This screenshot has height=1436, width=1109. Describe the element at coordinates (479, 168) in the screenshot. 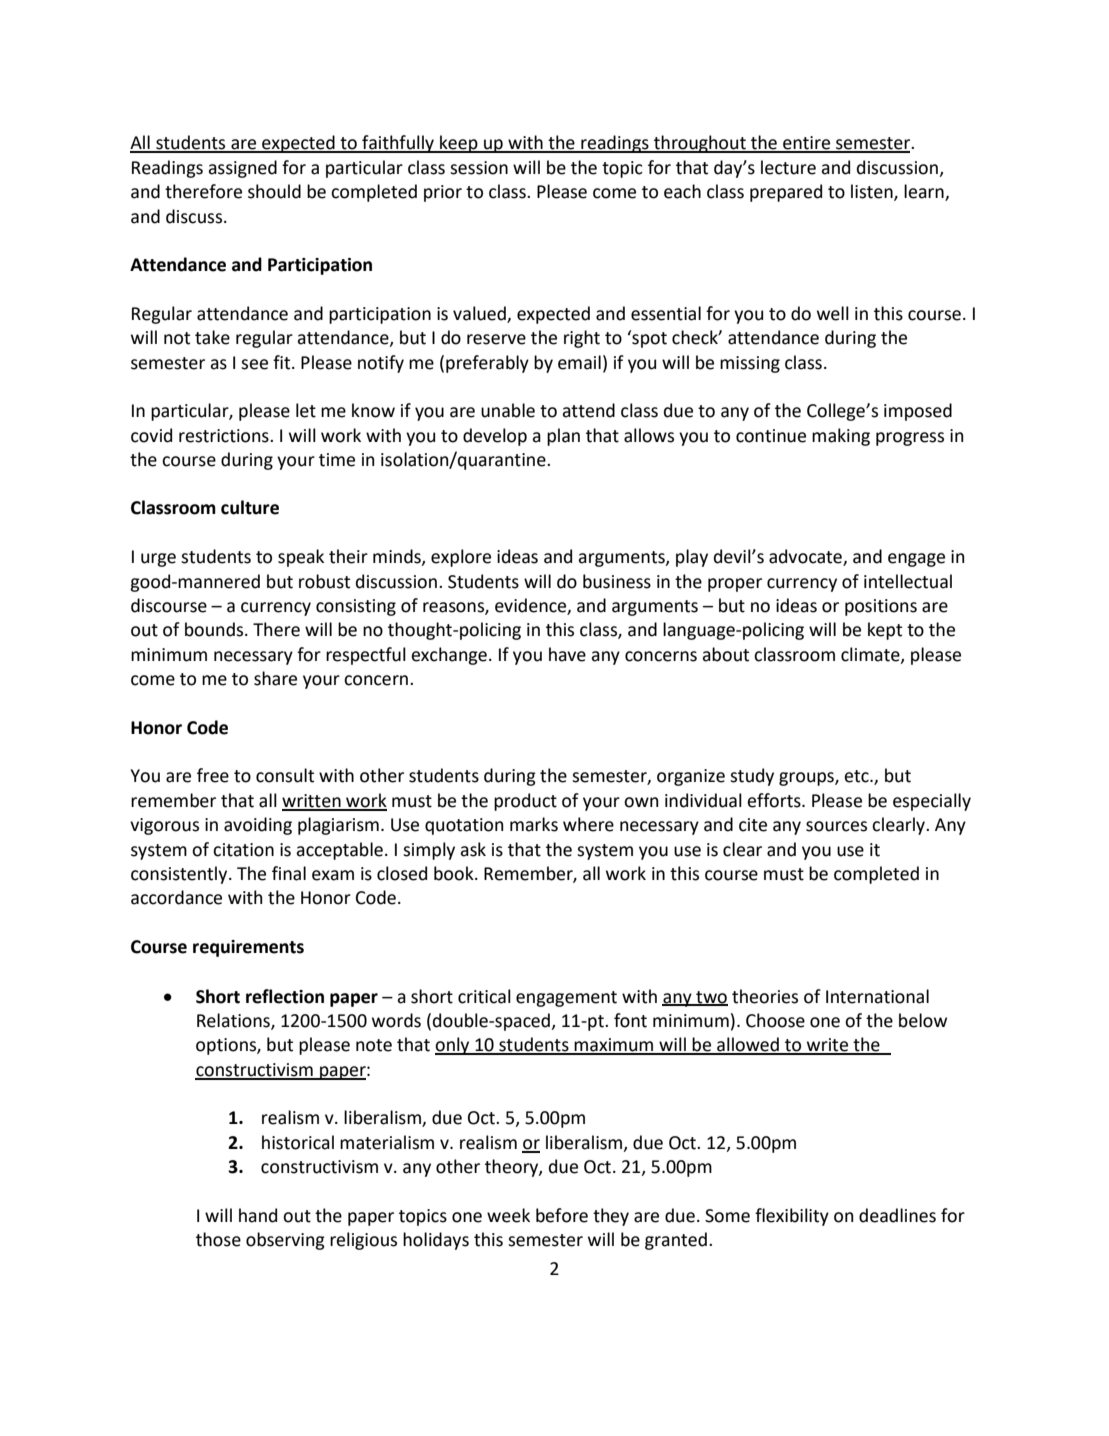

I see `session` at that location.
